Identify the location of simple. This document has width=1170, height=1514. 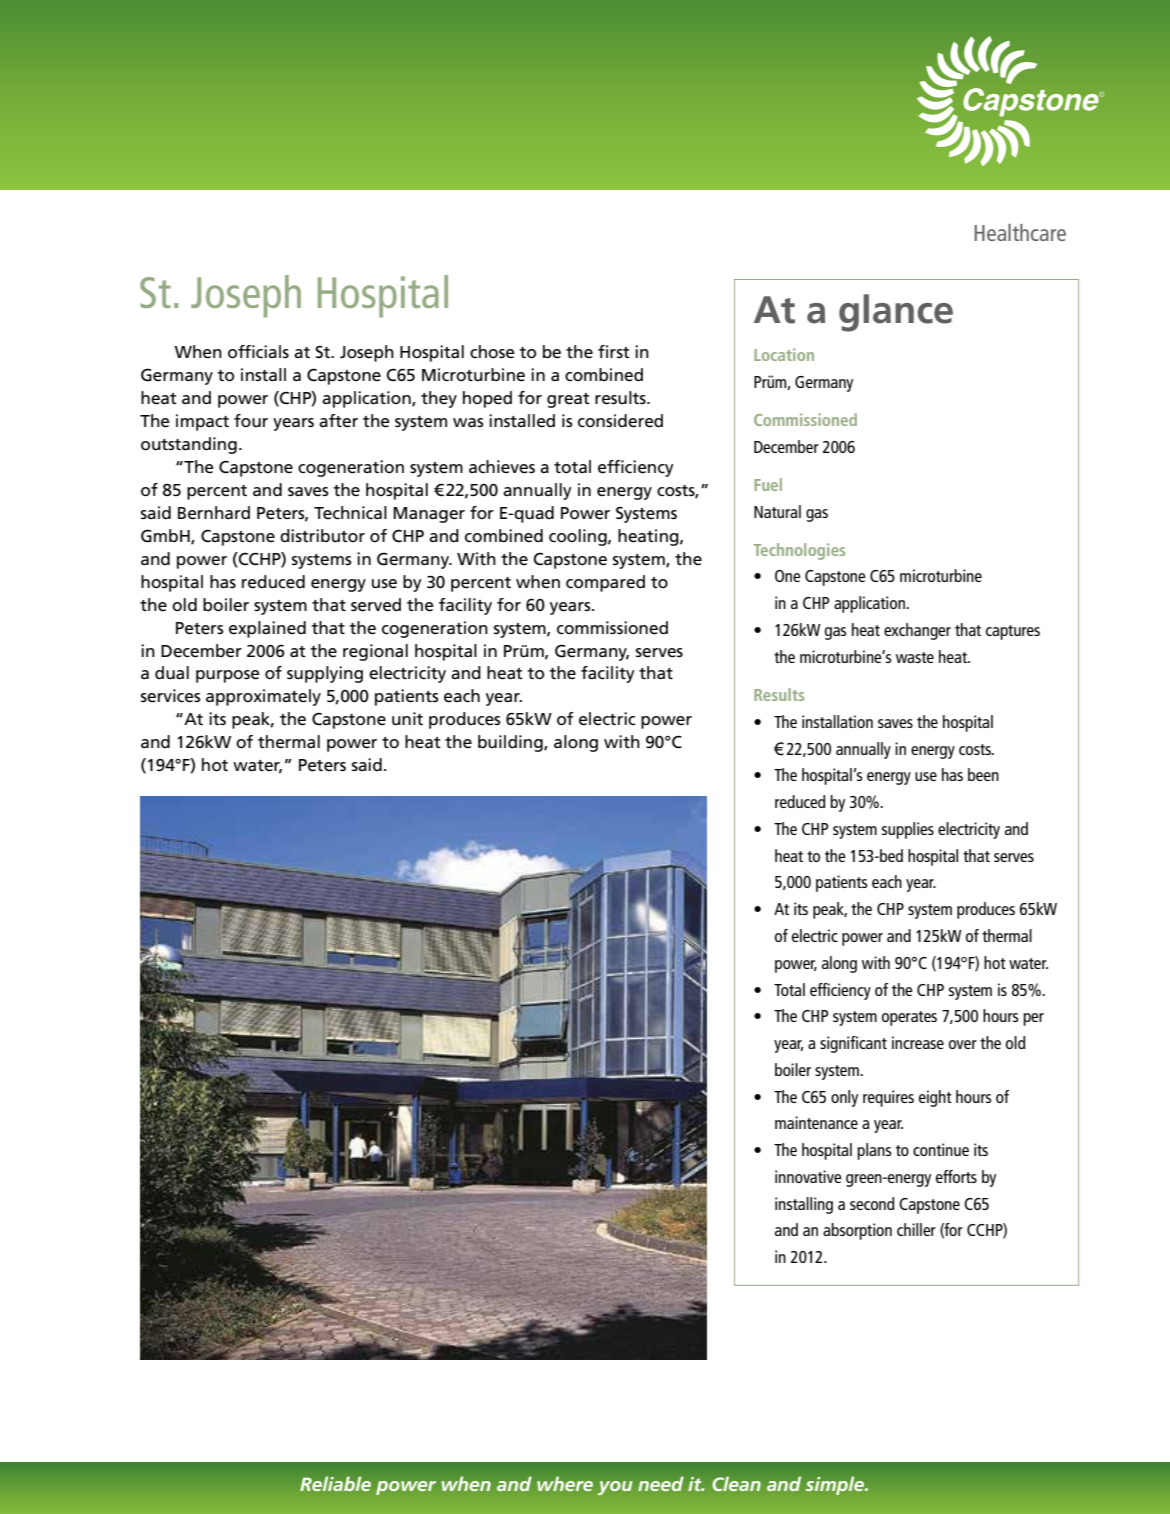
(836, 1485).
